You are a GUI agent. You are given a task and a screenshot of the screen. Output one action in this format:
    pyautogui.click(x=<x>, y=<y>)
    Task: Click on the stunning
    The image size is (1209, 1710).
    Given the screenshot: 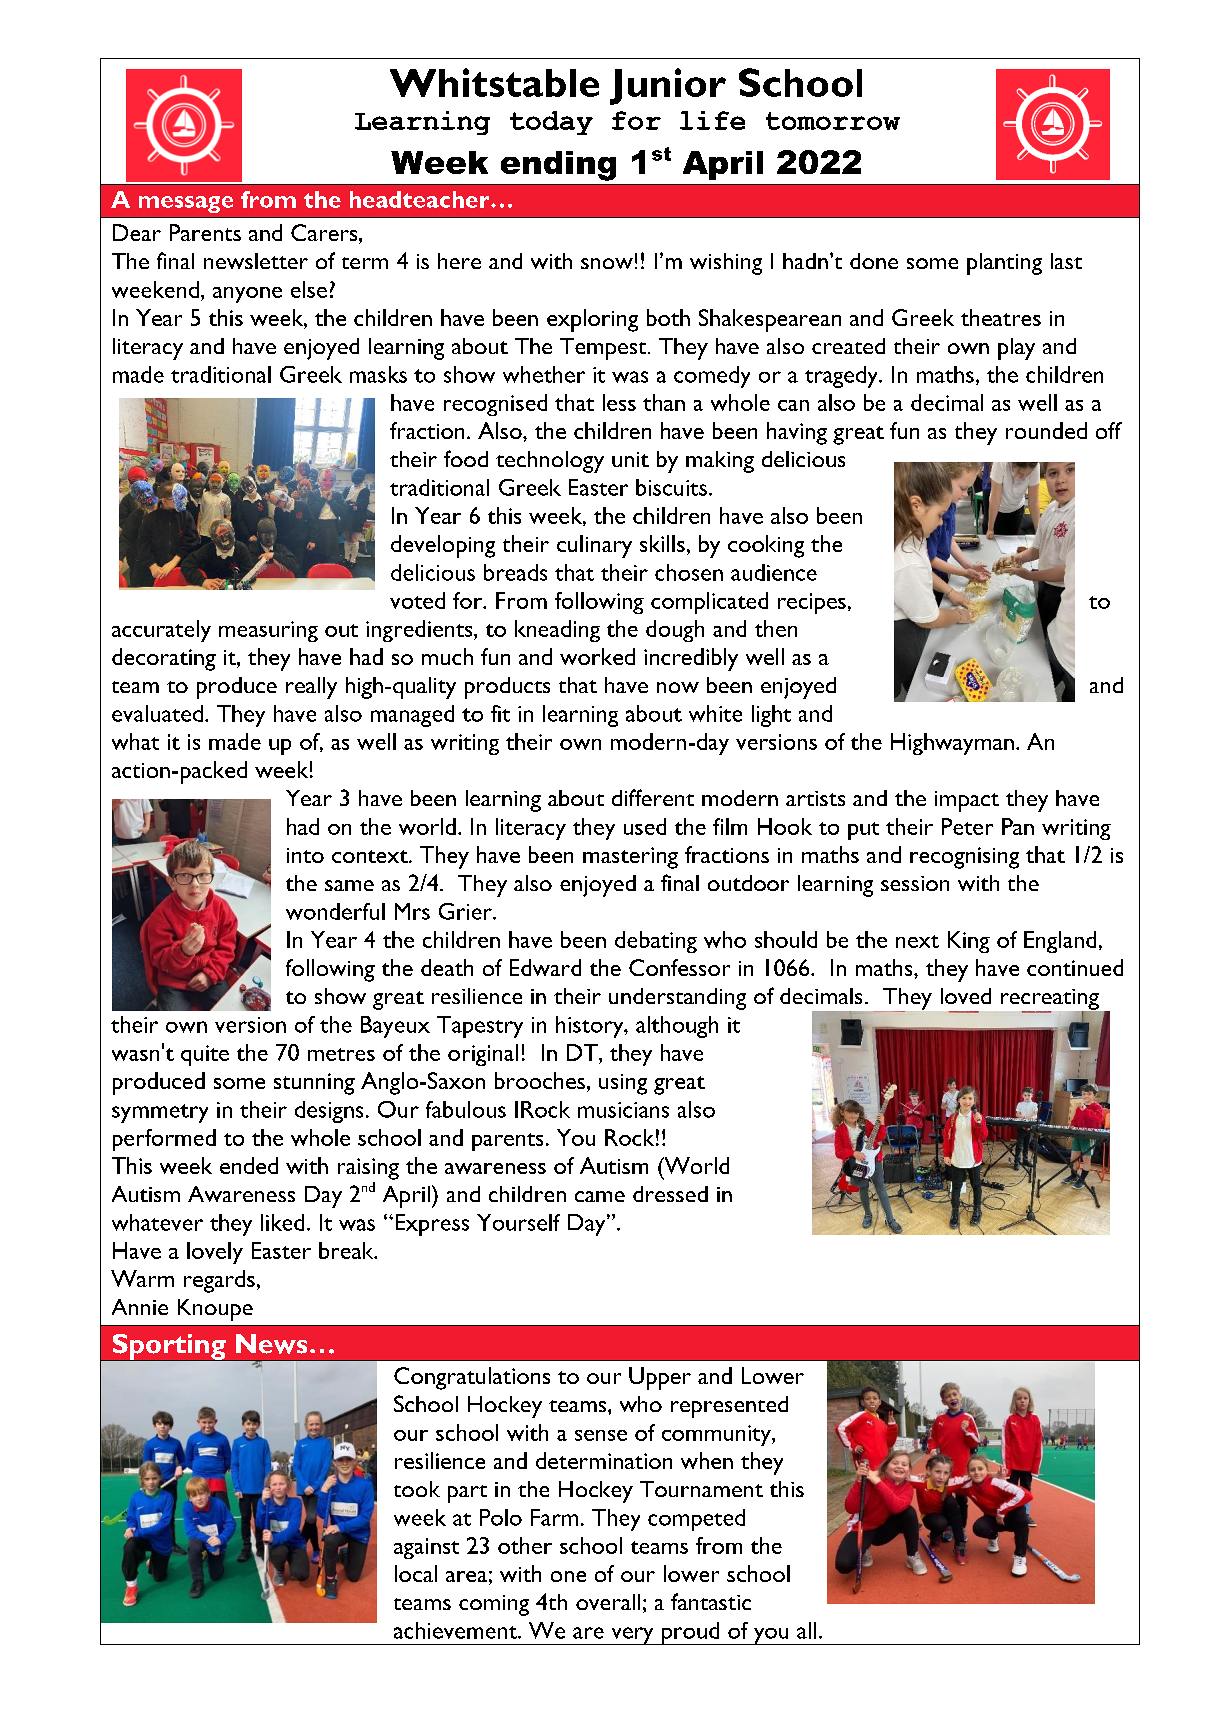 What is the action you would take?
    pyautogui.click(x=314, y=1084)
